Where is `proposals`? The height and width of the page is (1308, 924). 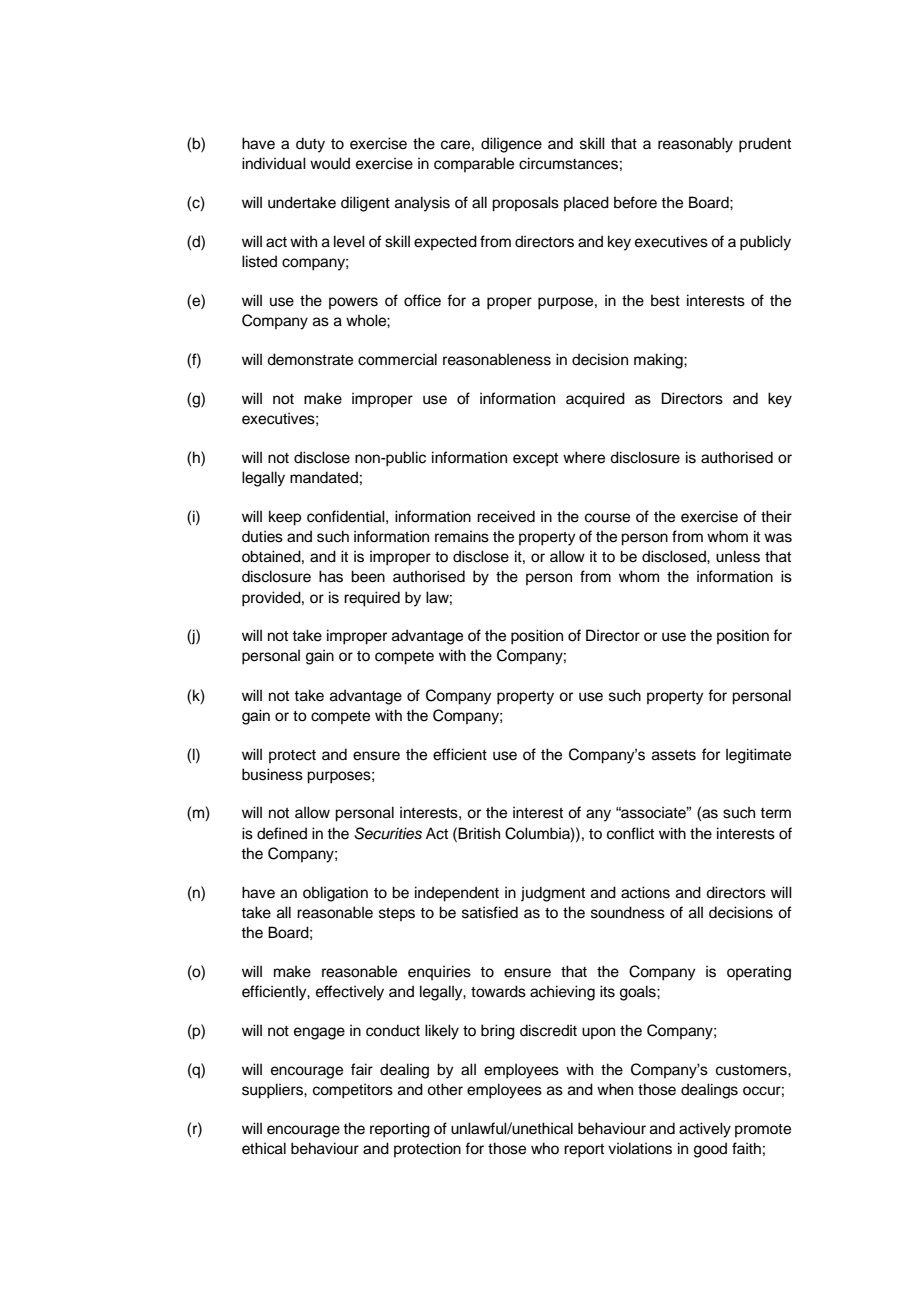
proposals is located at coordinates (525, 204).
